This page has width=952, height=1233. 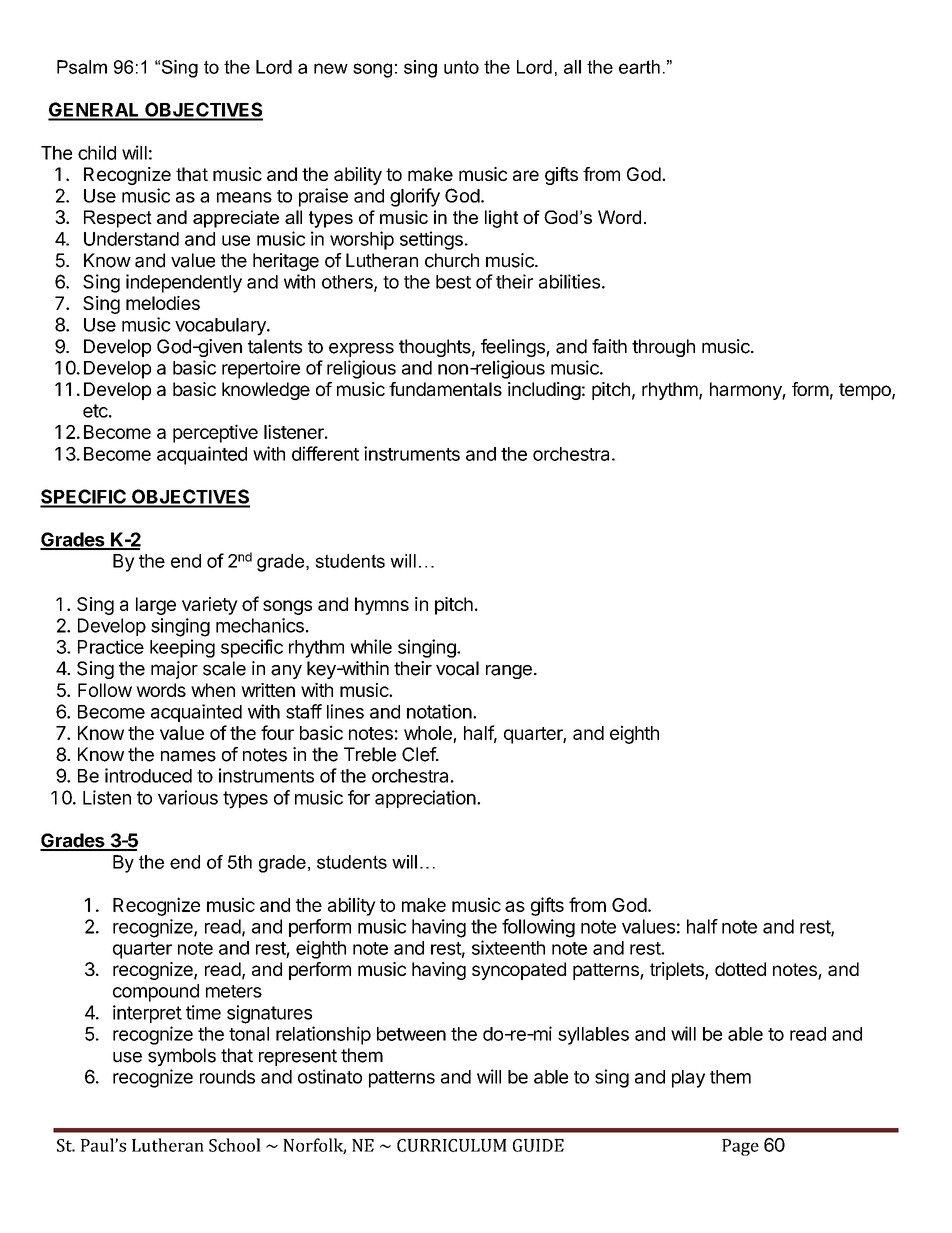 What do you see at coordinates (461, 67) in the page?
I see `unto` at bounding box center [461, 67].
